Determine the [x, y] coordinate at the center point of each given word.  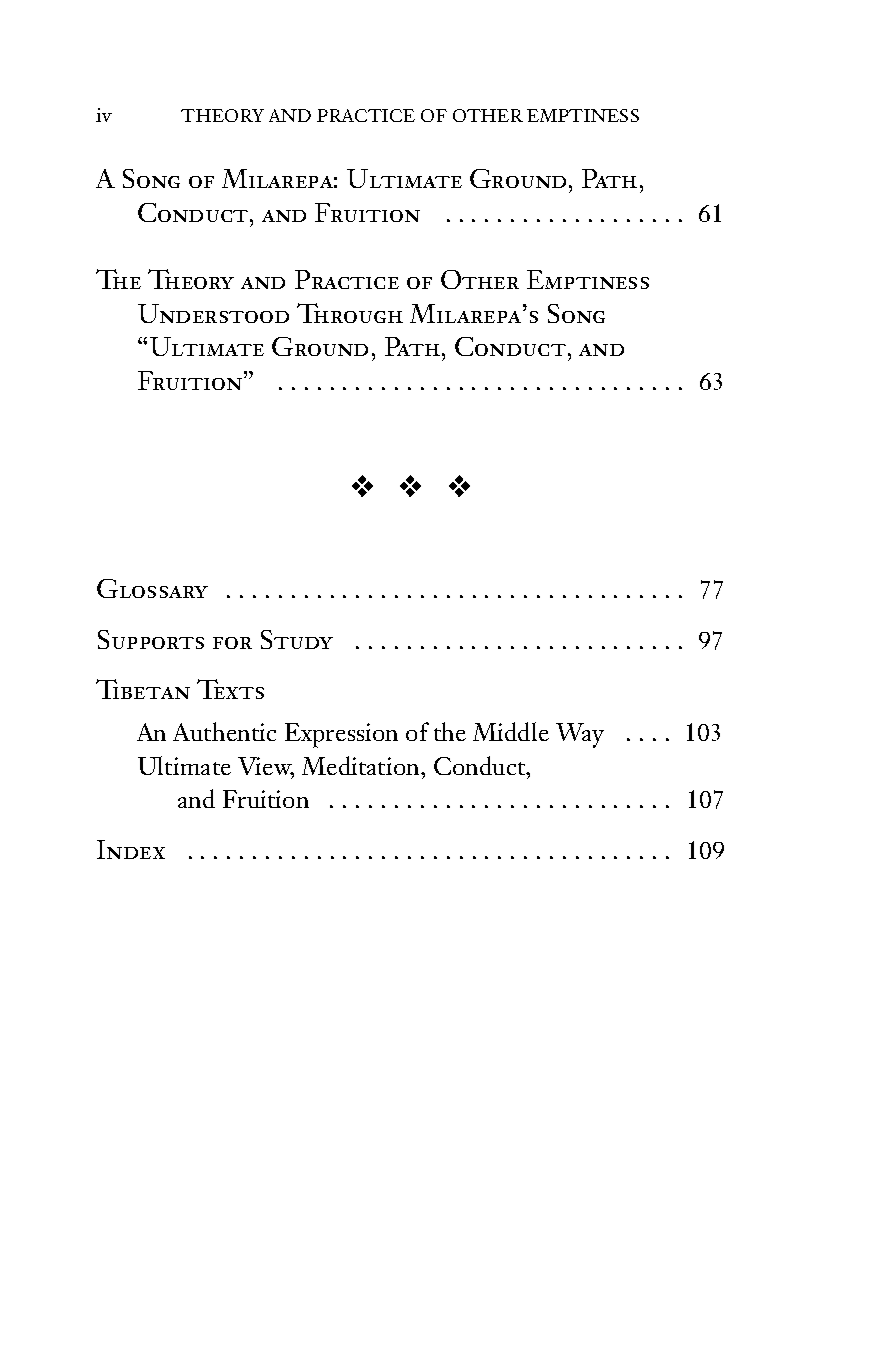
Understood [213, 313]
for [232, 643]
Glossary [152, 588]
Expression [341, 735]
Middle [511, 731]
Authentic [224, 731]
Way [580, 735]
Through [350, 313]
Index [131, 849]
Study [297, 639]
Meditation [362, 765]
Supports [151, 639]
